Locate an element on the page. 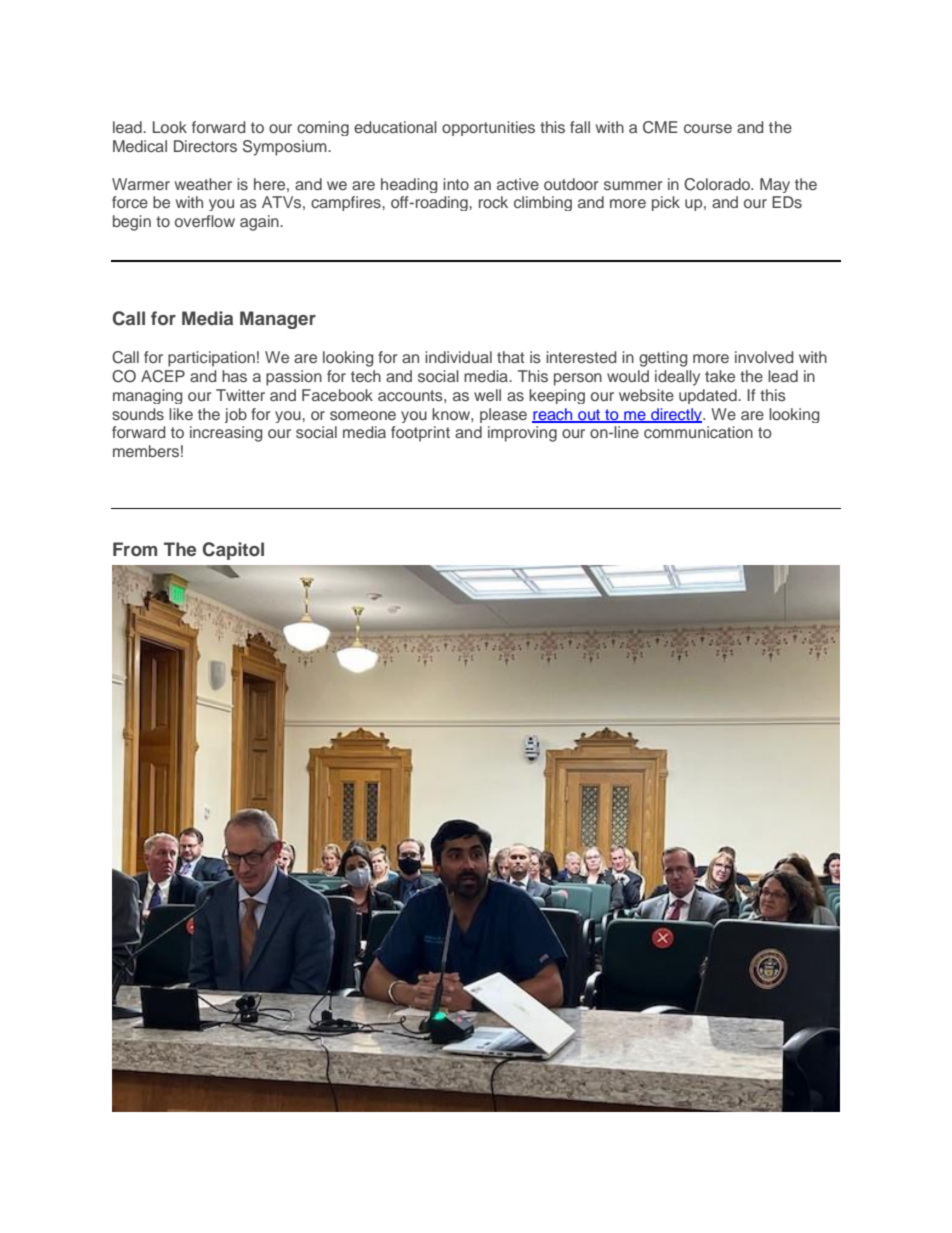 This document has height=1233, width=952. footprint is located at coordinates (420, 434).
